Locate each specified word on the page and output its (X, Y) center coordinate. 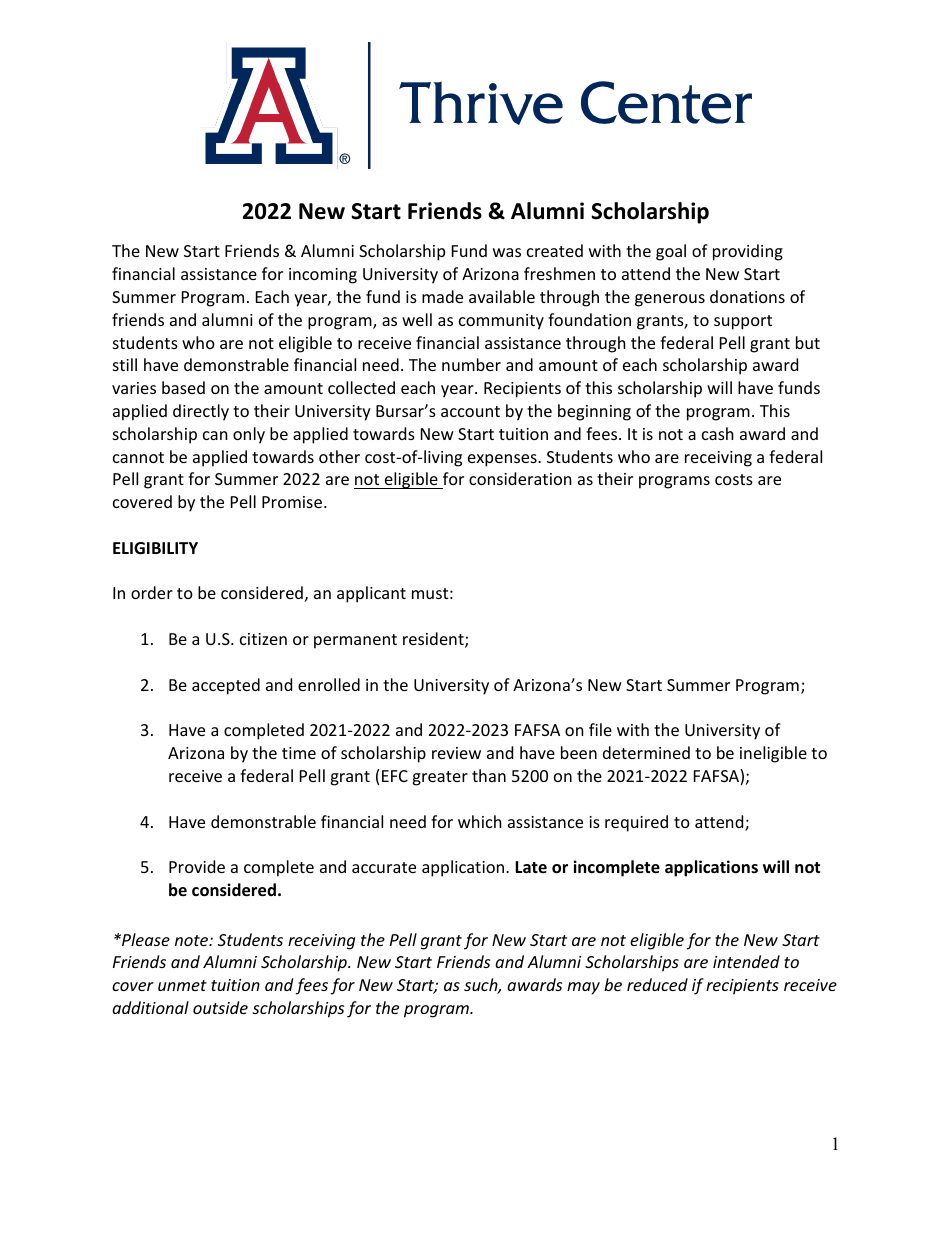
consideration (520, 478)
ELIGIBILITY (155, 548)
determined (646, 752)
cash (718, 433)
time (299, 753)
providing (748, 252)
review (456, 753)
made (442, 296)
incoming (323, 276)
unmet (182, 985)
